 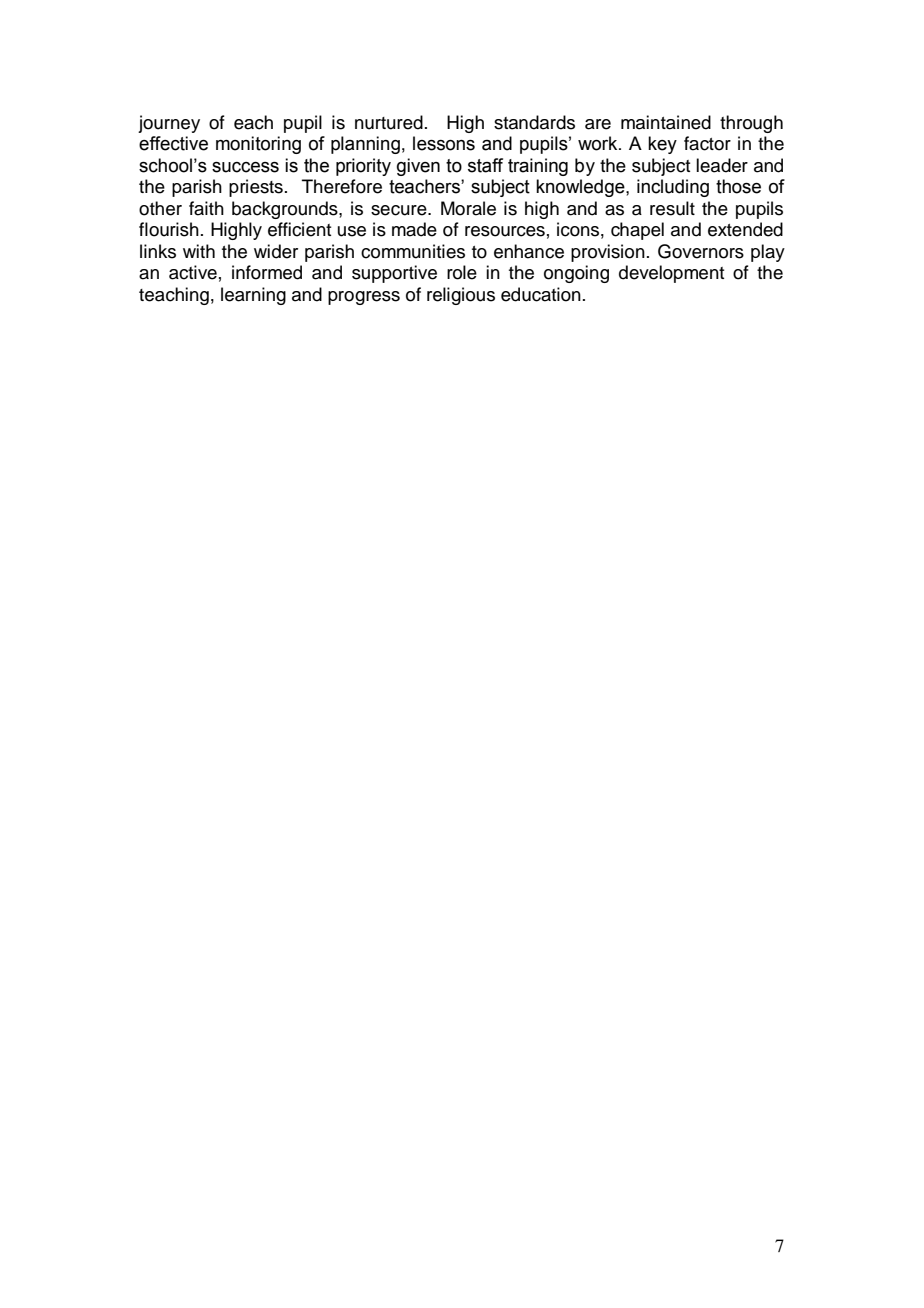 I want to click on flourish, so click(x=169, y=229).
